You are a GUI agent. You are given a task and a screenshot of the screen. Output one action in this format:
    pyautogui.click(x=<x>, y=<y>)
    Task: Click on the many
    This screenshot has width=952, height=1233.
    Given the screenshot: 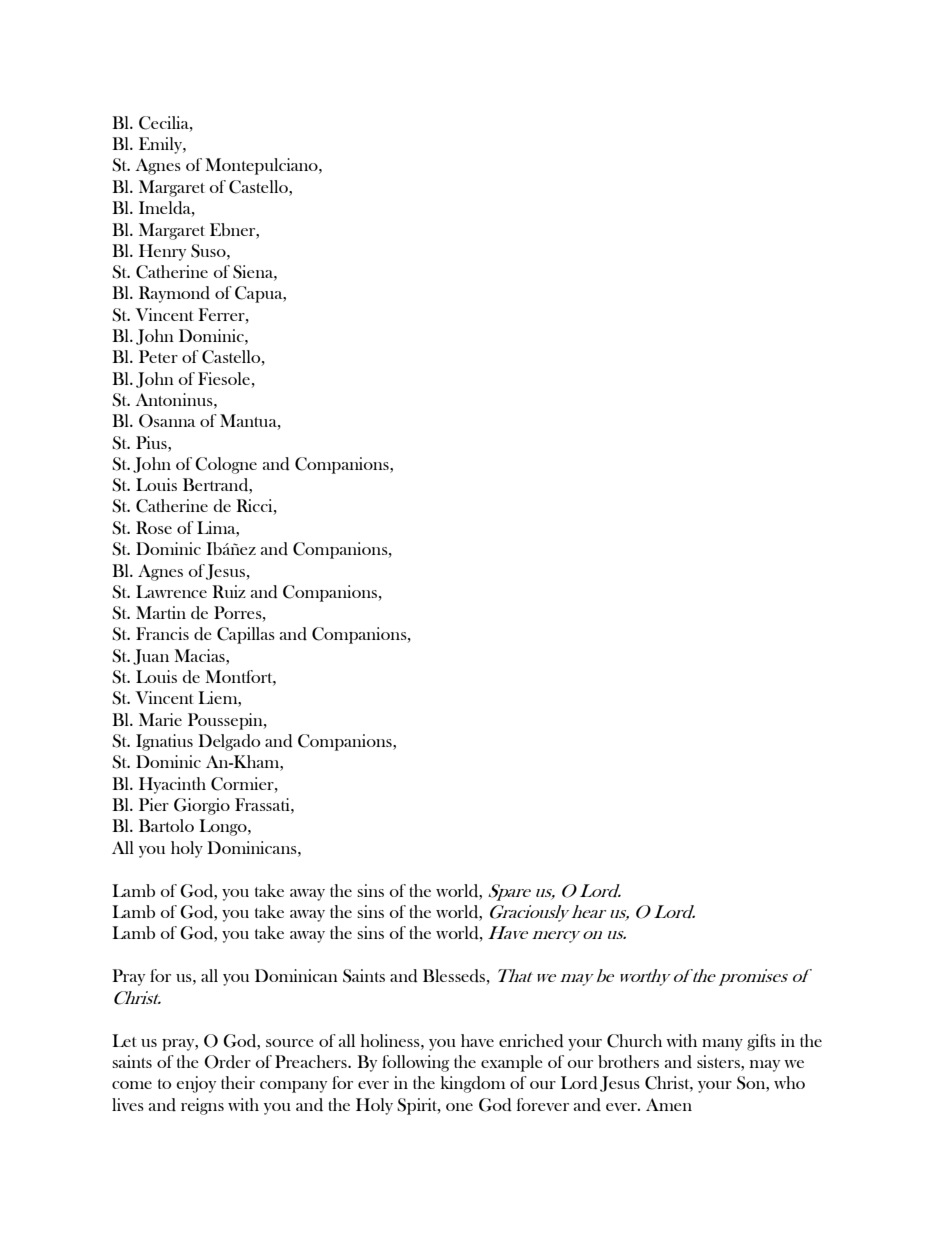 What is the action you would take?
    pyautogui.click(x=722, y=1045)
